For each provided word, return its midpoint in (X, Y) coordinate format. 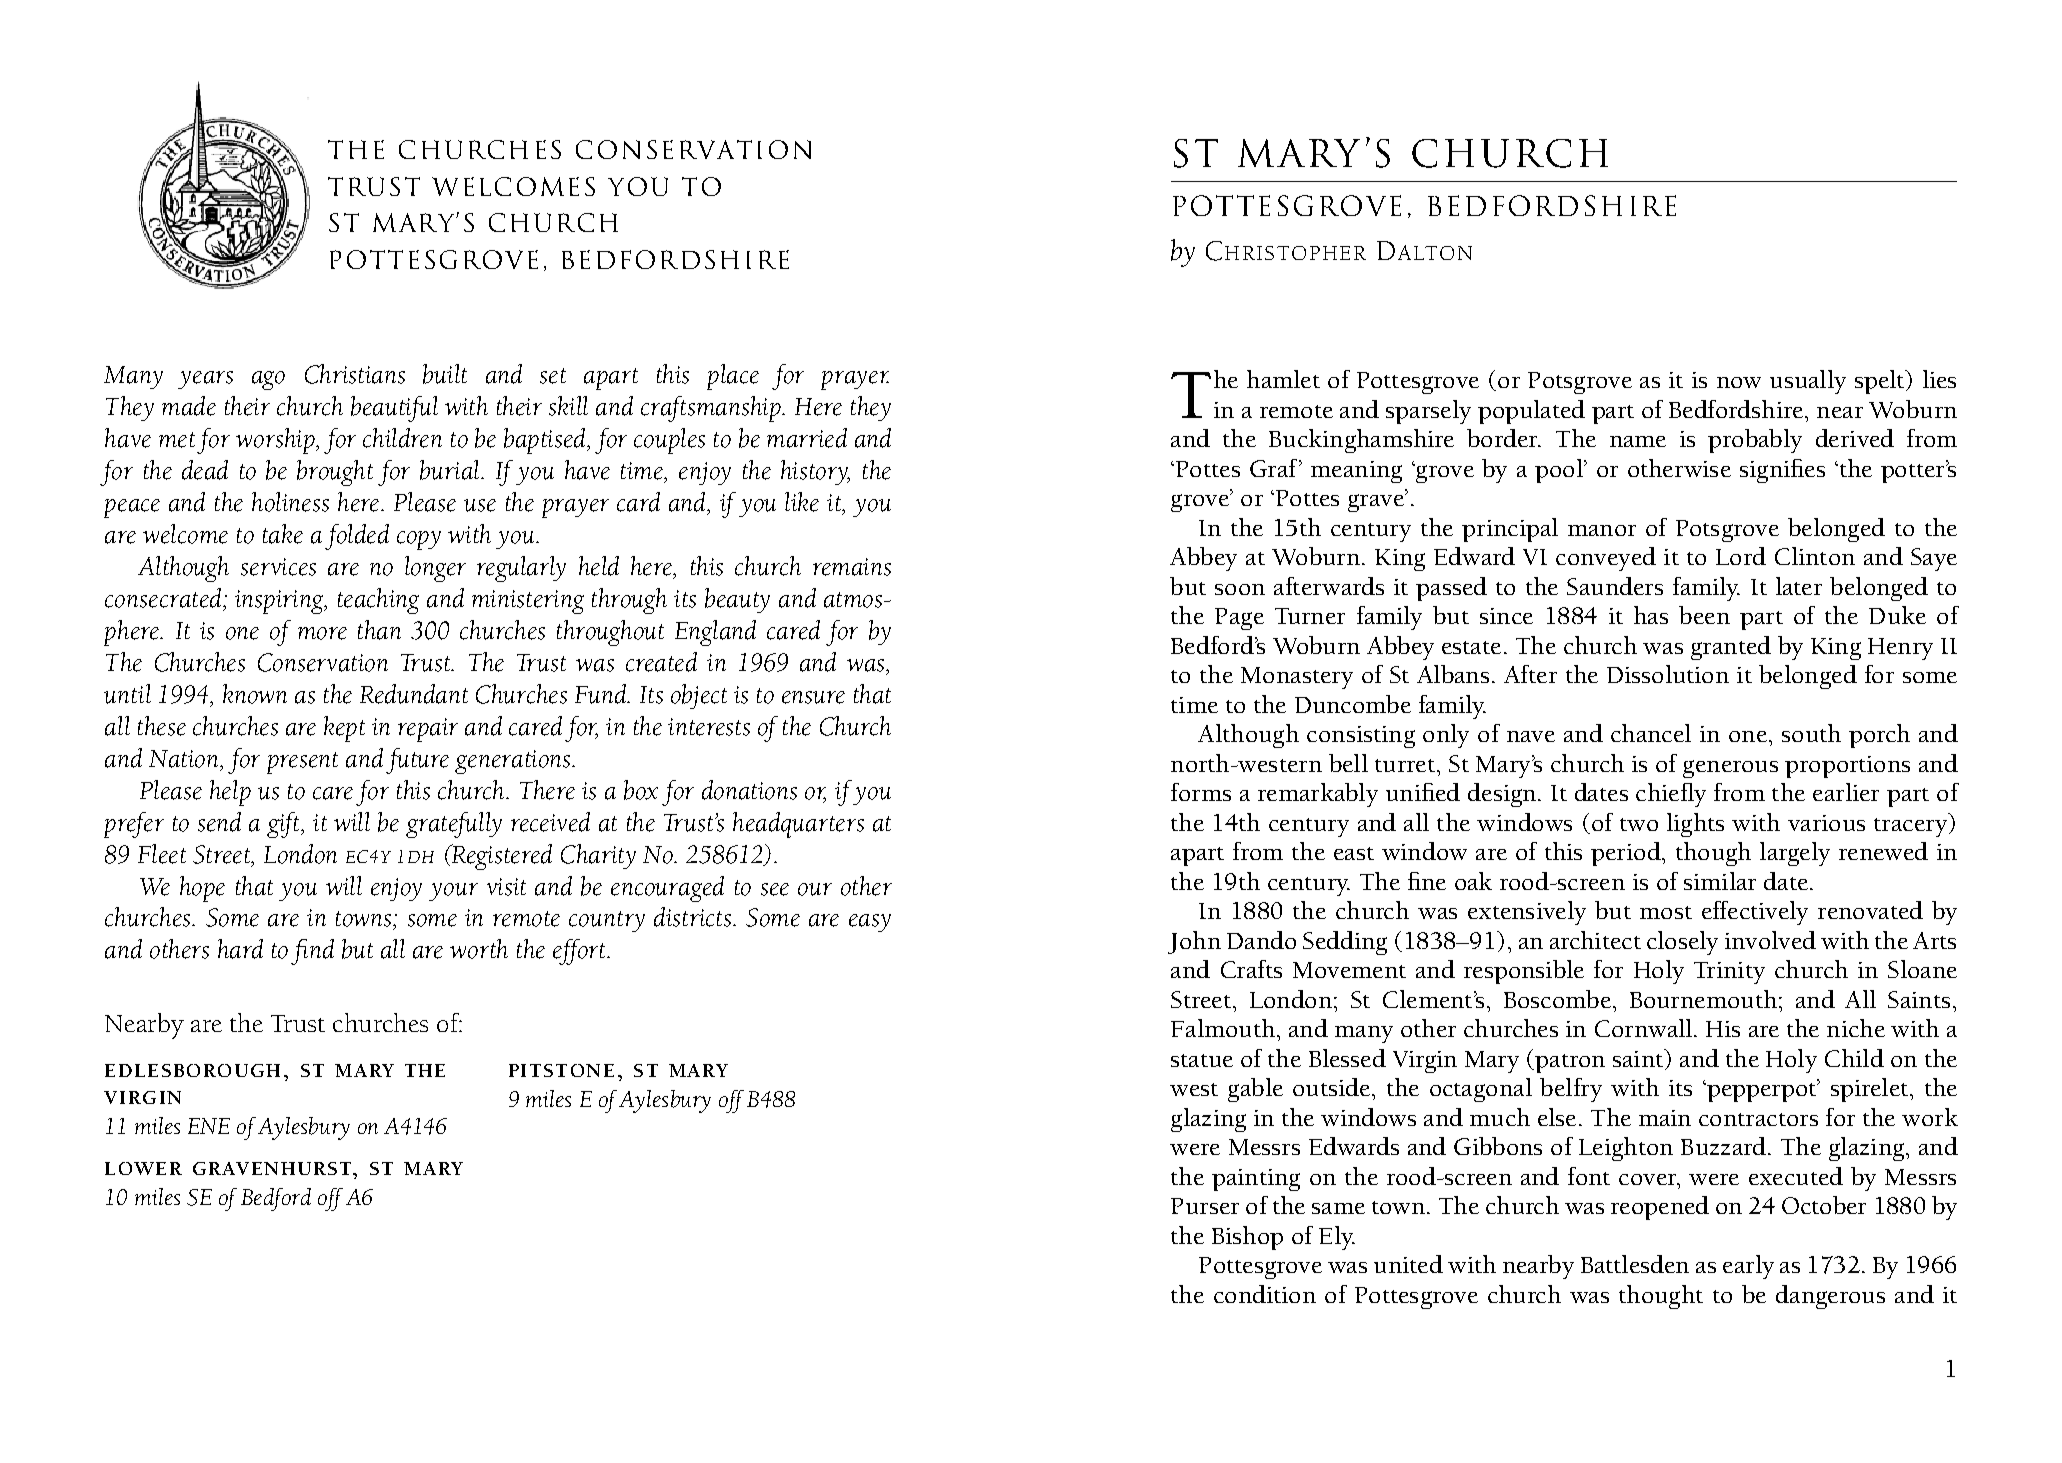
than (379, 630)
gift (284, 825)
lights (1695, 825)
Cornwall (1643, 1028)
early (1748, 1267)
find (312, 952)
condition (1265, 1294)
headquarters (798, 825)
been (1704, 615)
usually (1808, 382)
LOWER (143, 1168)
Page (1239, 619)
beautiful (394, 409)
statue (1202, 1060)
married (807, 438)
